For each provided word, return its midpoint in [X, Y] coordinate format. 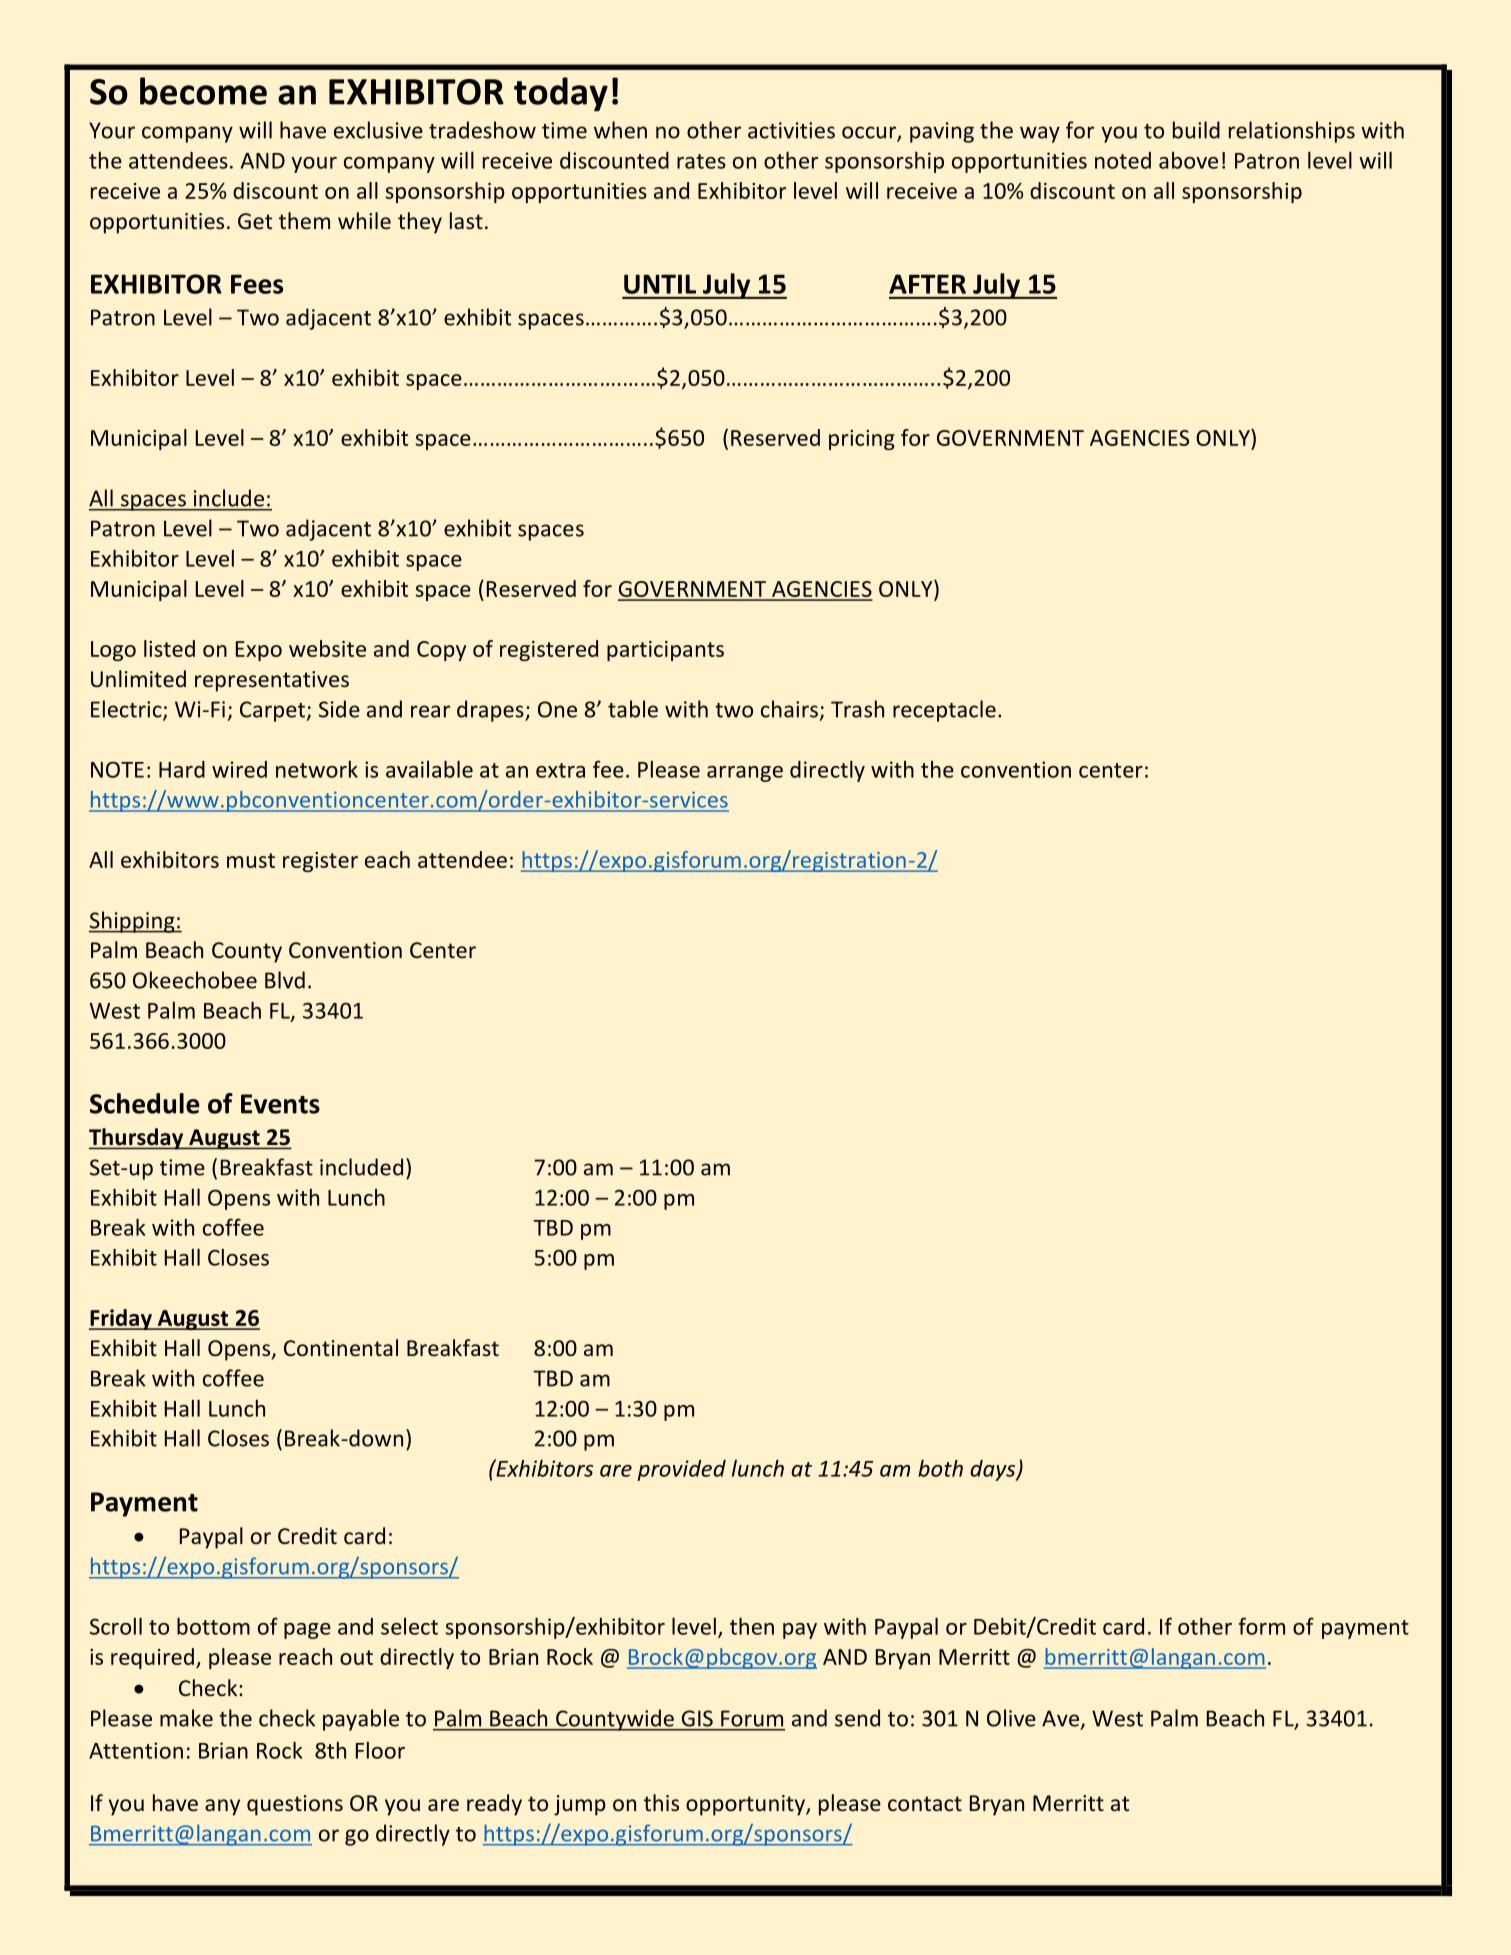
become [203, 91]
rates [701, 161]
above [1188, 160]
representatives [272, 681]
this [661, 1802]
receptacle [944, 711]
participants [665, 651]
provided [681, 1470]
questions [295, 1805]
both [940, 1468]
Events [280, 1104]
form [1261, 1626]
